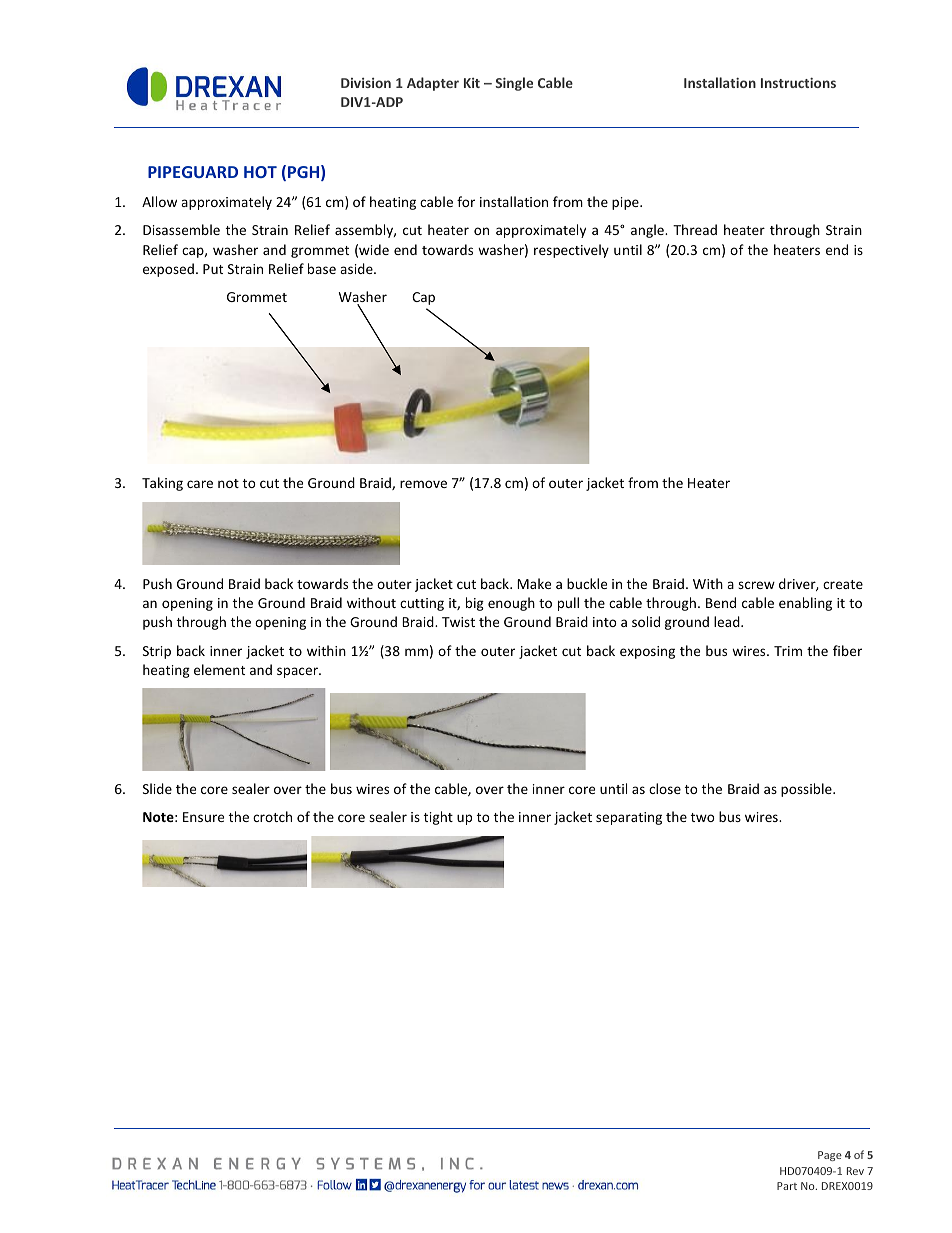  What do you see at coordinates (756, 585) in the document?
I see `screw` at bounding box center [756, 585].
